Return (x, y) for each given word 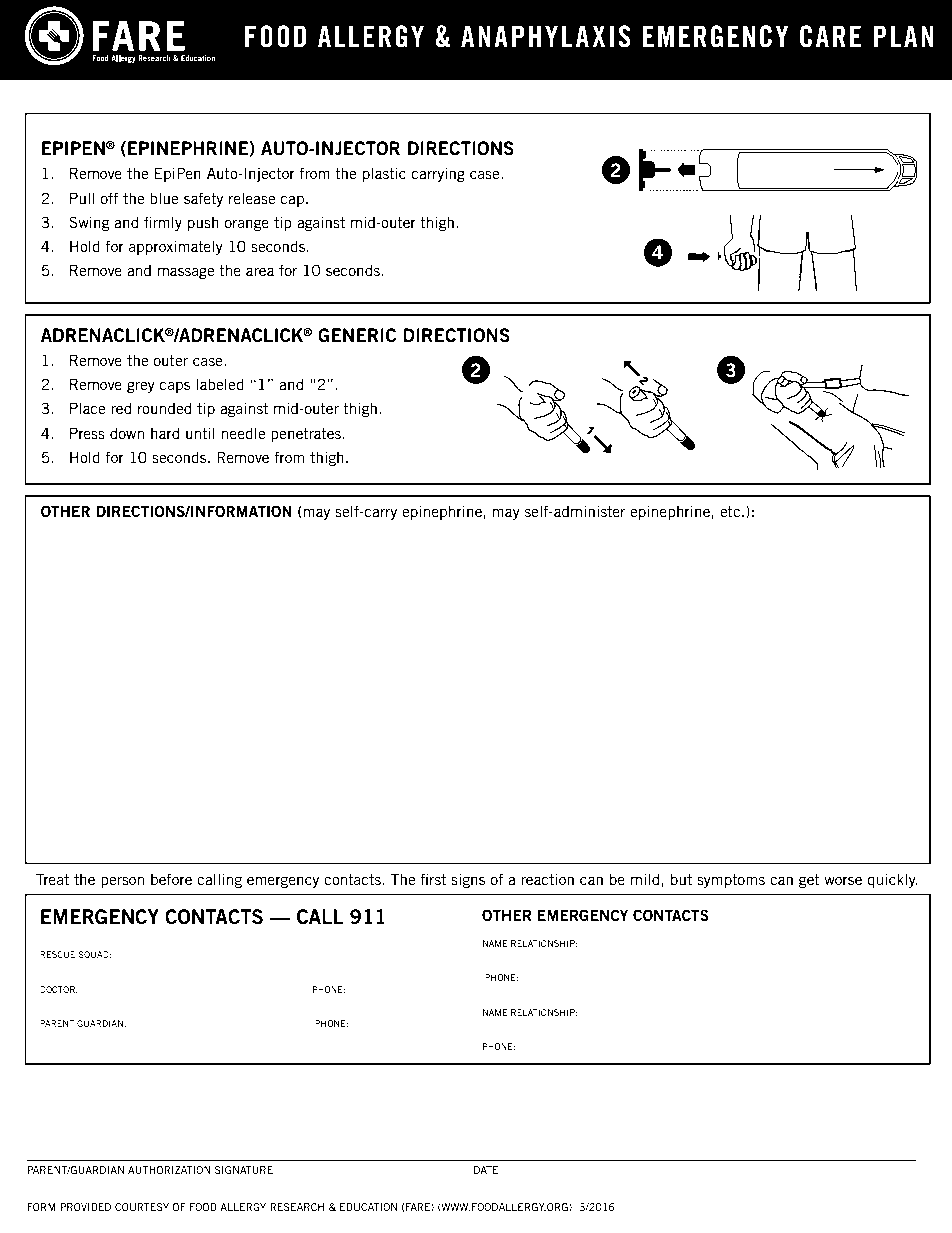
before (171, 879)
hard (165, 433)
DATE (486, 1170)
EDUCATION (368, 1207)
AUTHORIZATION (169, 1170)
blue (164, 198)
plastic (384, 174)
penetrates (307, 435)
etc (731, 511)
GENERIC (357, 335)
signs (468, 880)
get (809, 881)
